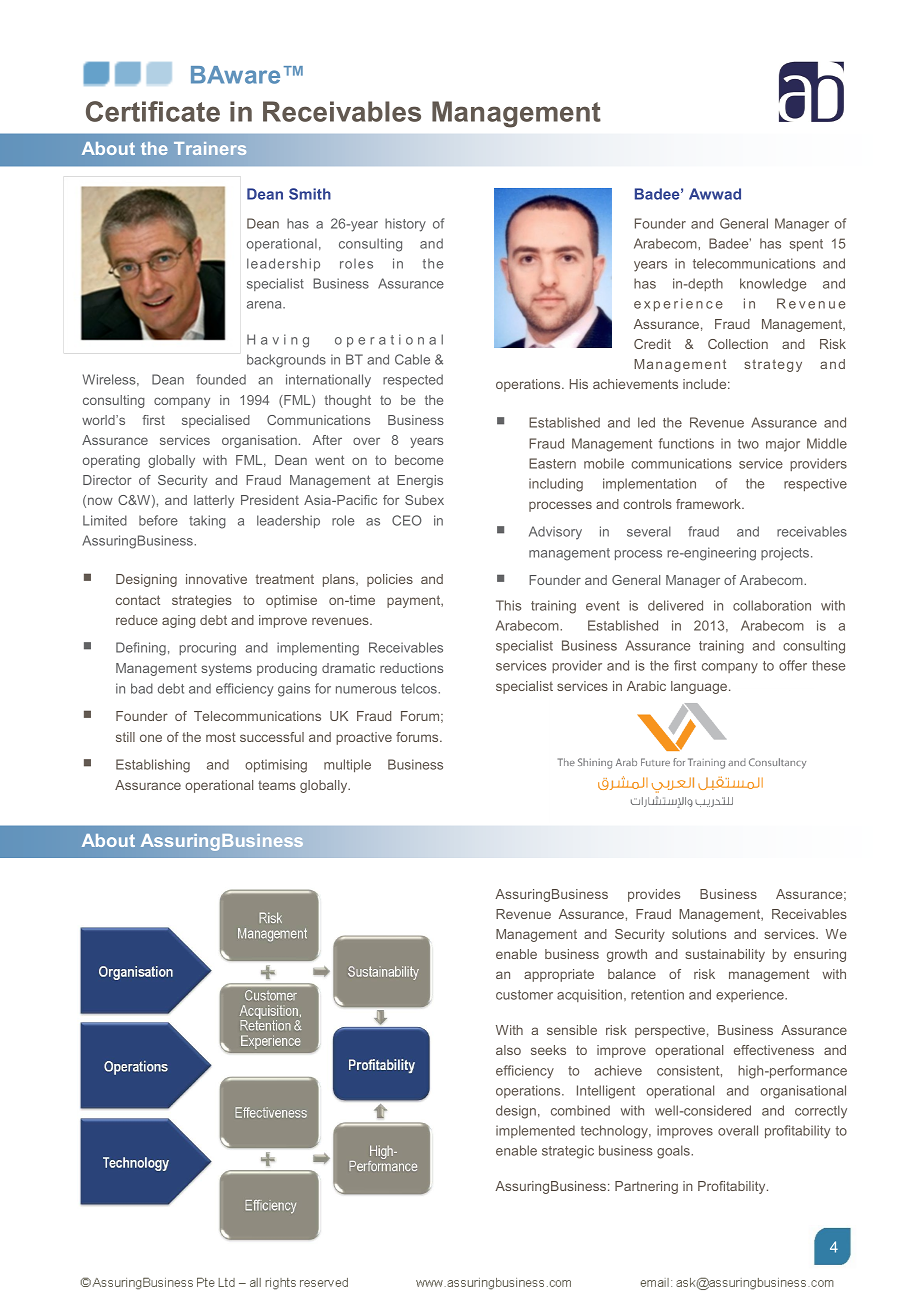  Describe the element at coordinates (568, 1152) in the screenshot. I see `strategic` at that location.
